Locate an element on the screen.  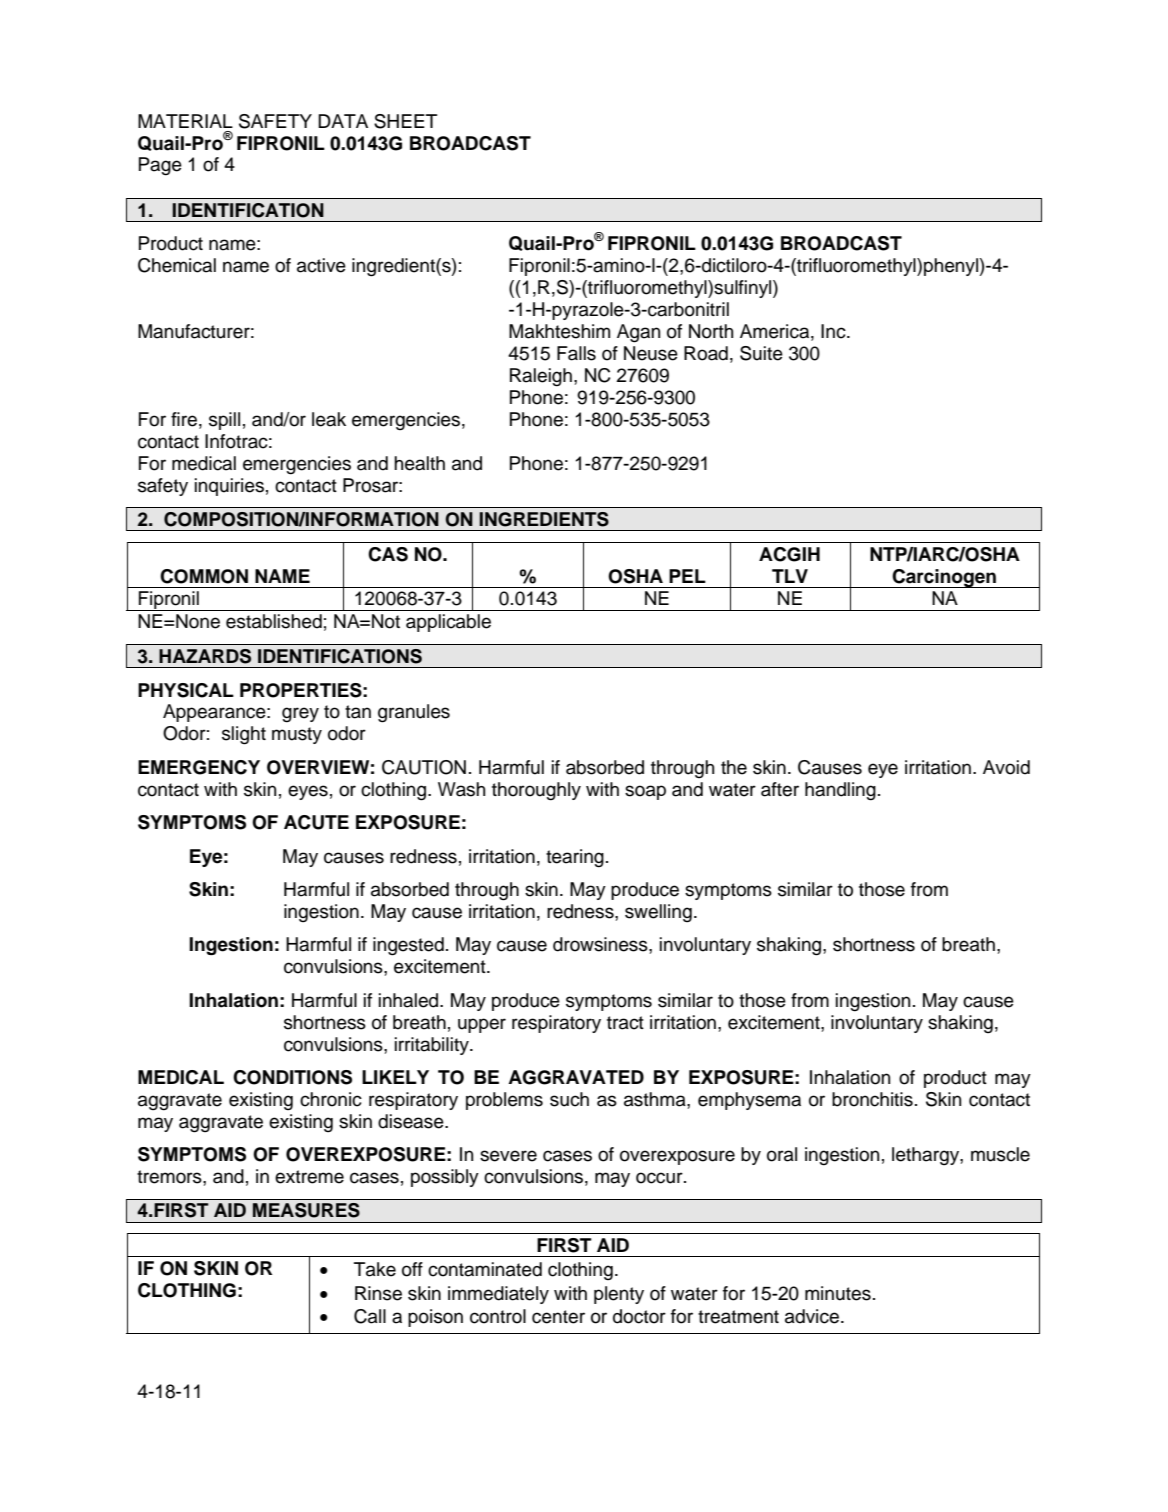
MATERIAL is located at coordinates (185, 121).
